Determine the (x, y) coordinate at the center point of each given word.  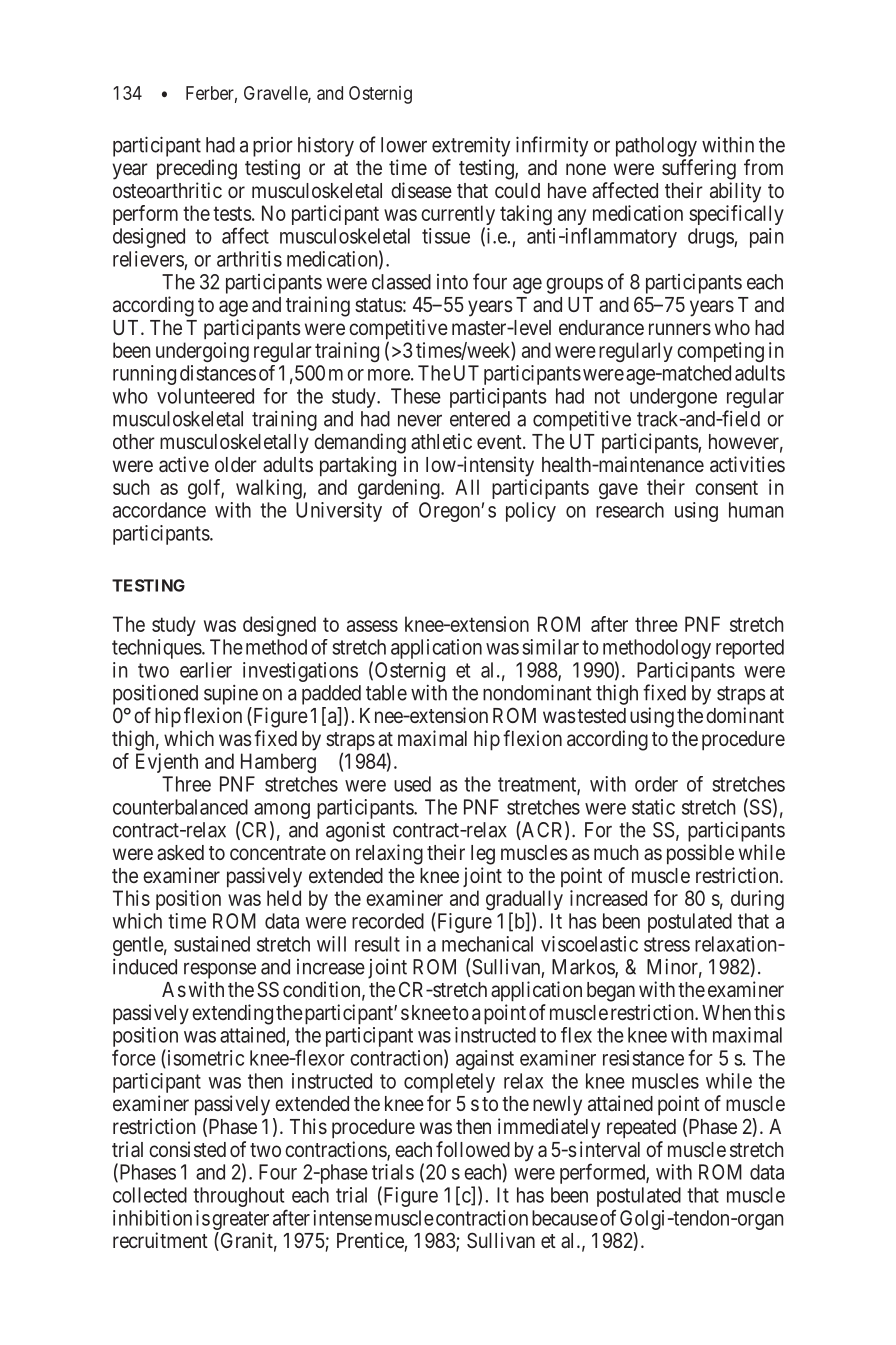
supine (231, 695)
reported (750, 649)
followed (473, 1149)
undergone (673, 398)
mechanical (487, 944)
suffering (699, 169)
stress (667, 944)
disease (421, 190)
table (386, 693)
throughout (240, 1198)
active (184, 464)
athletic (441, 441)
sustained (212, 944)
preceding (197, 169)
